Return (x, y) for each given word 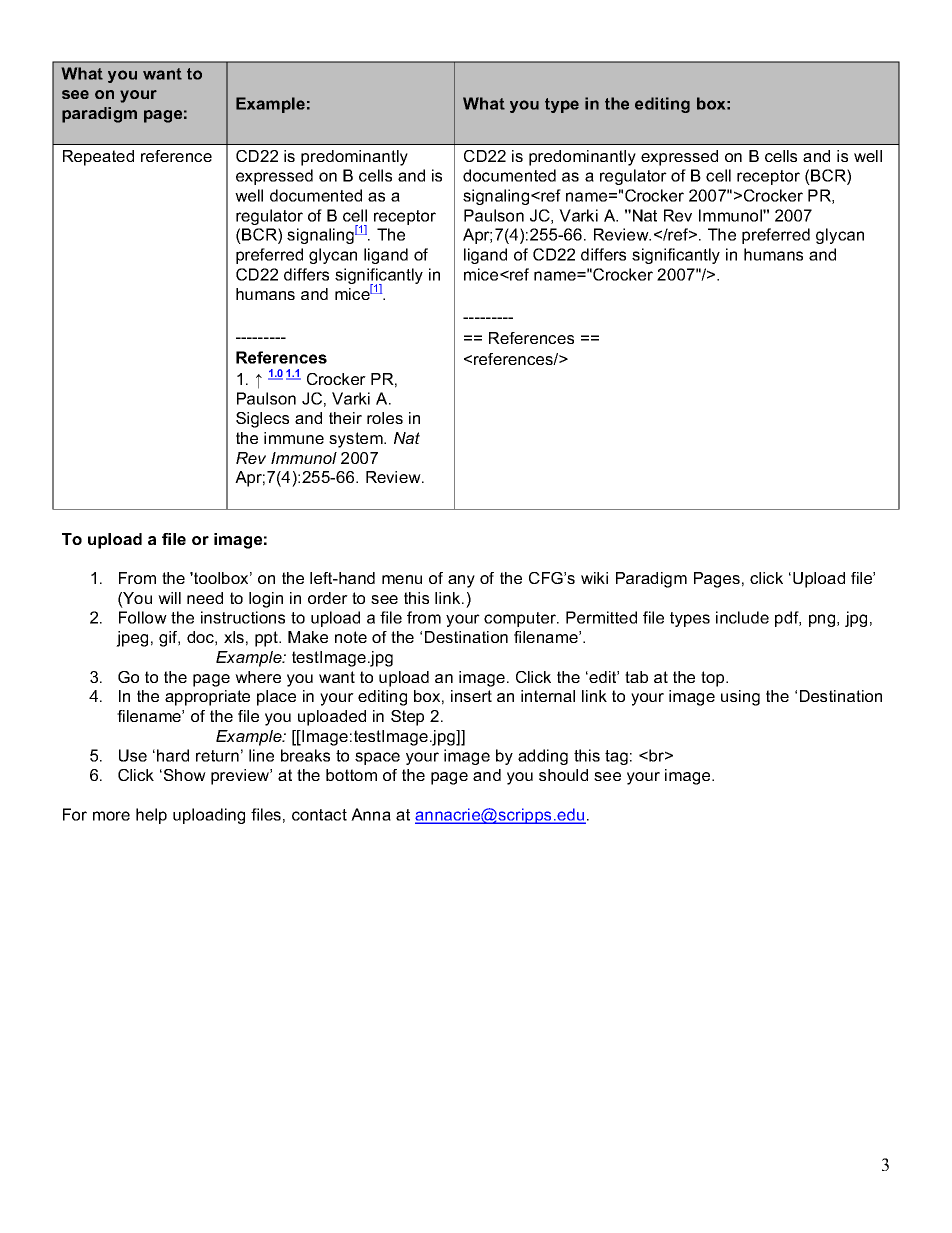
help (151, 816)
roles (385, 418)
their (345, 418)
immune (294, 438)
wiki (594, 578)
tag (616, 757)
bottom (351, 775)
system (357, 440)
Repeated (98, 158)
